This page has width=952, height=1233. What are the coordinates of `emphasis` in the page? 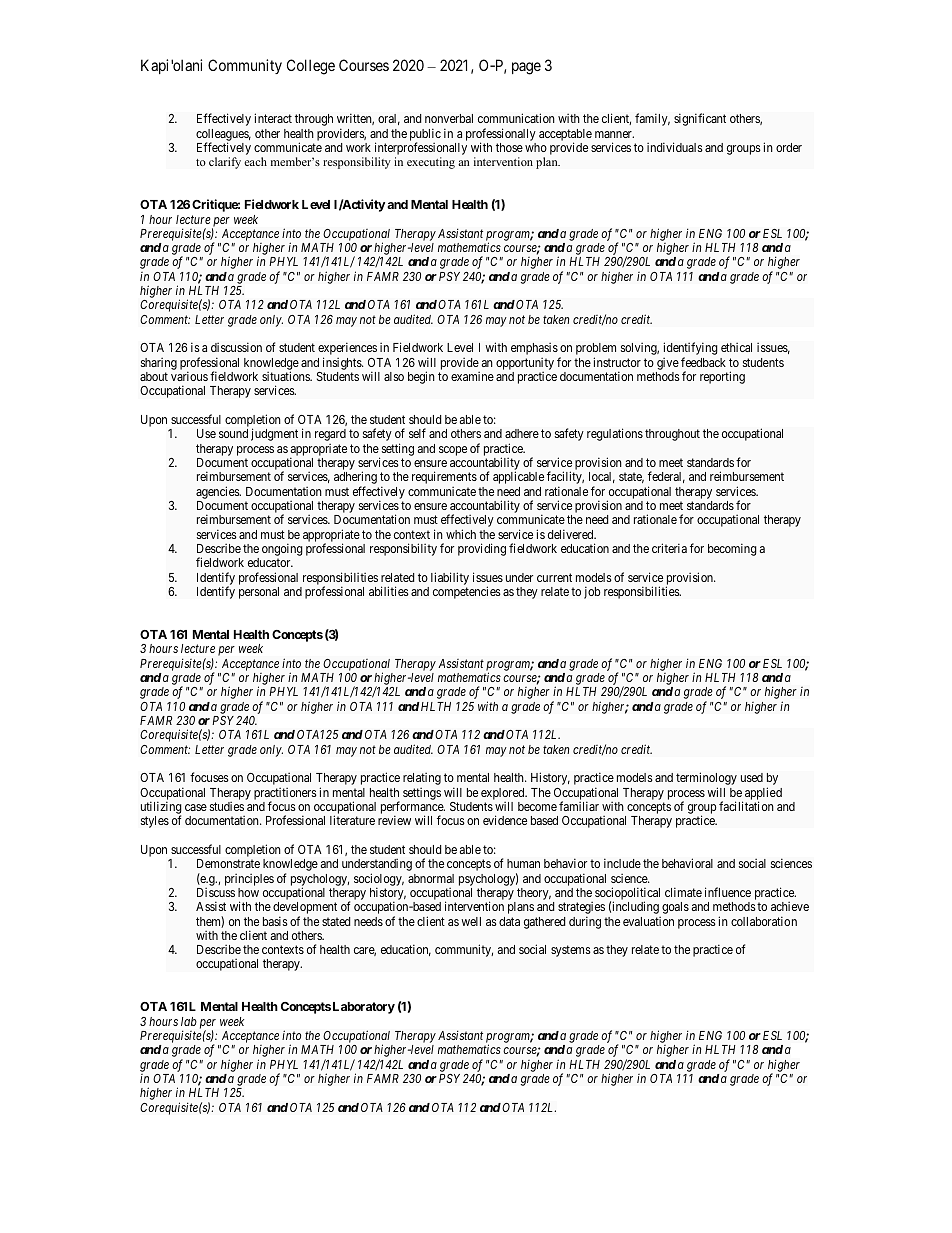 It's located at (534, 349).
